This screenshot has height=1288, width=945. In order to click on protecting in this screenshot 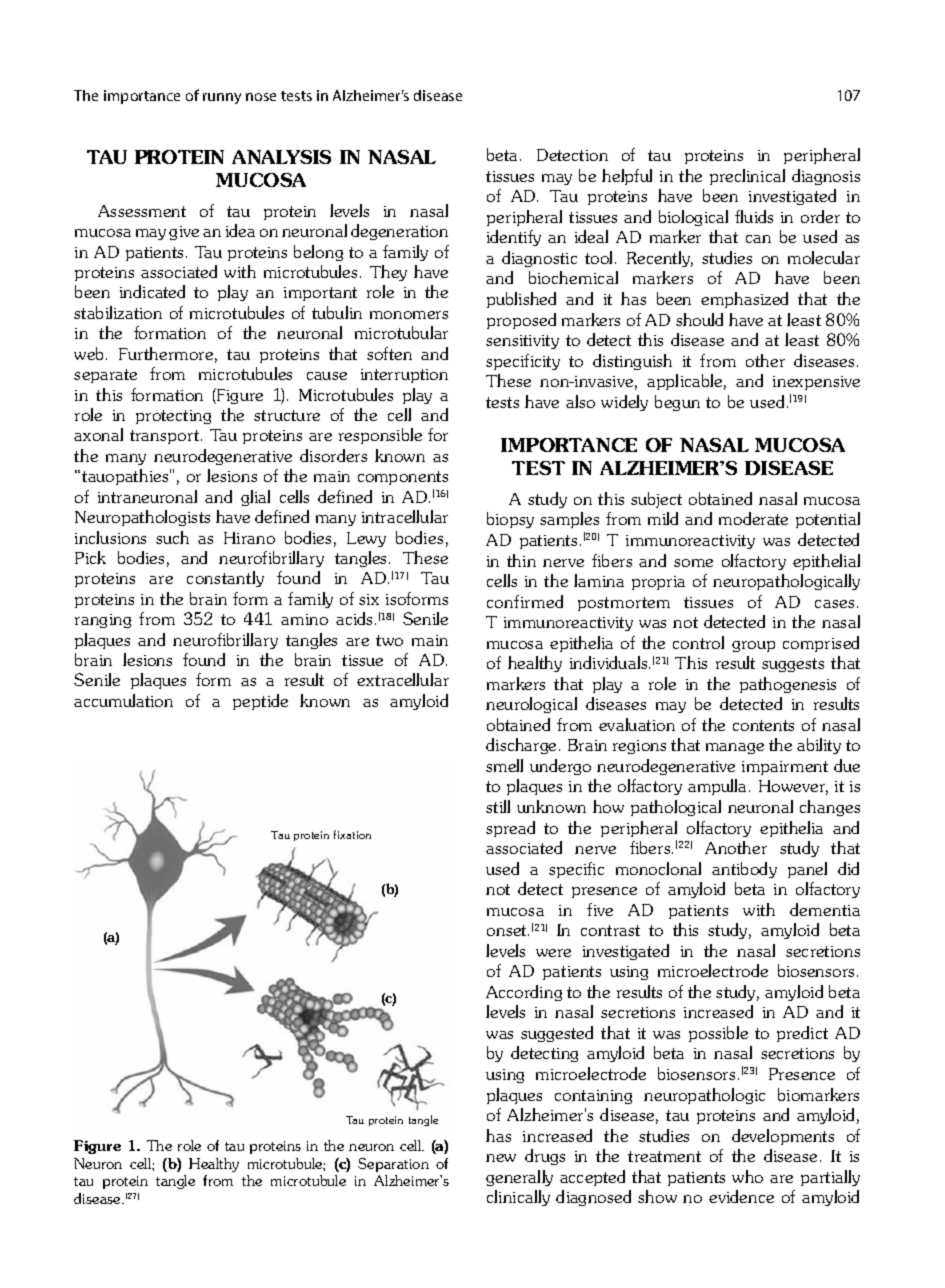, I will do `click(173, 417)`.
